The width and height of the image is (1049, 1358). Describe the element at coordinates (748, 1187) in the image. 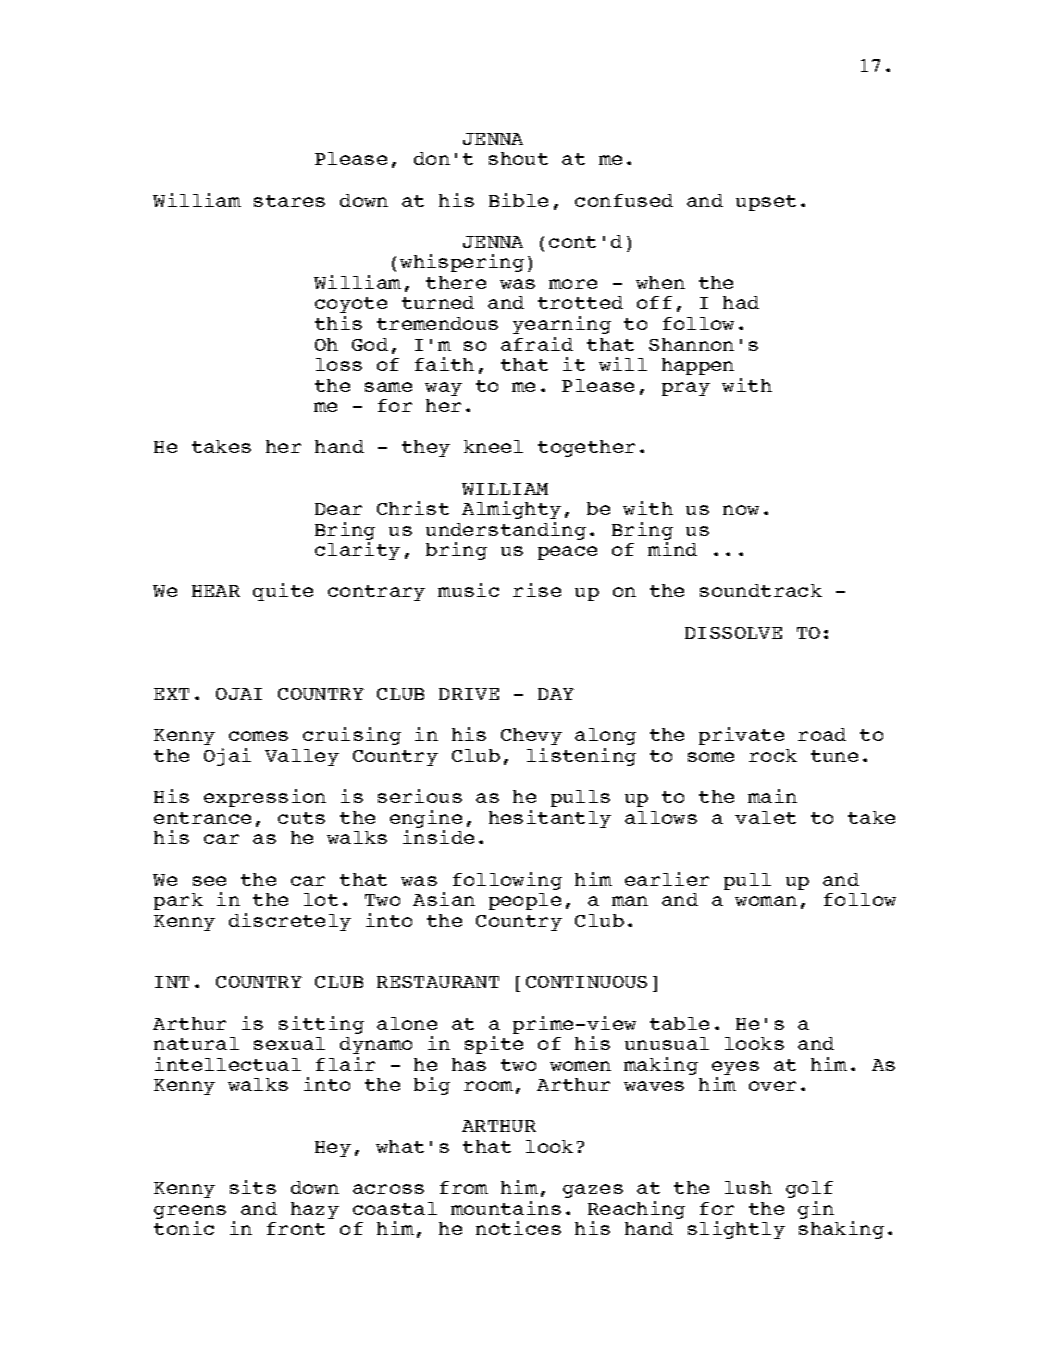

I see `lush` at that location.
